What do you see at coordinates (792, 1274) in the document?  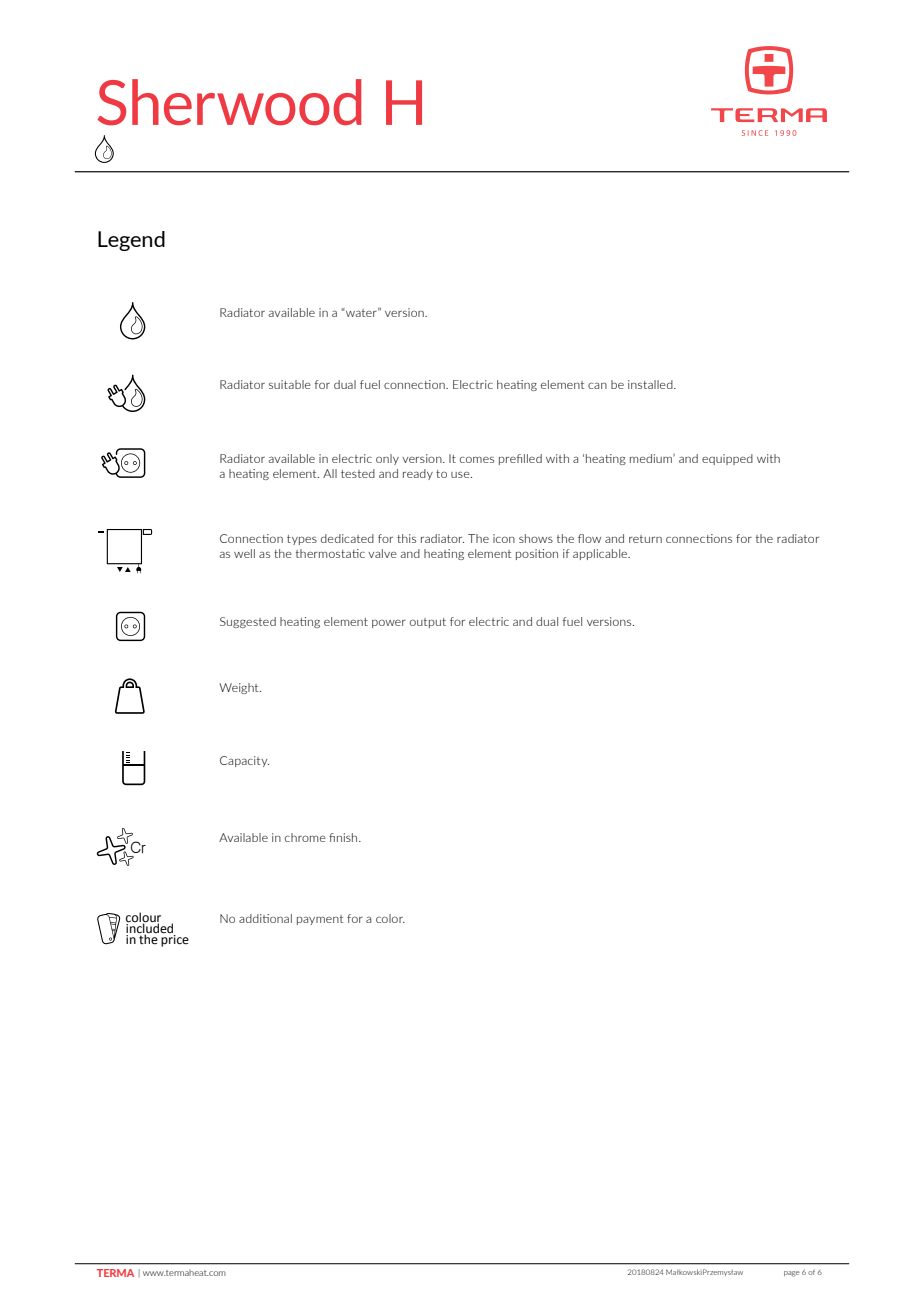 I see `page` at bounding box center [792, 1274].
